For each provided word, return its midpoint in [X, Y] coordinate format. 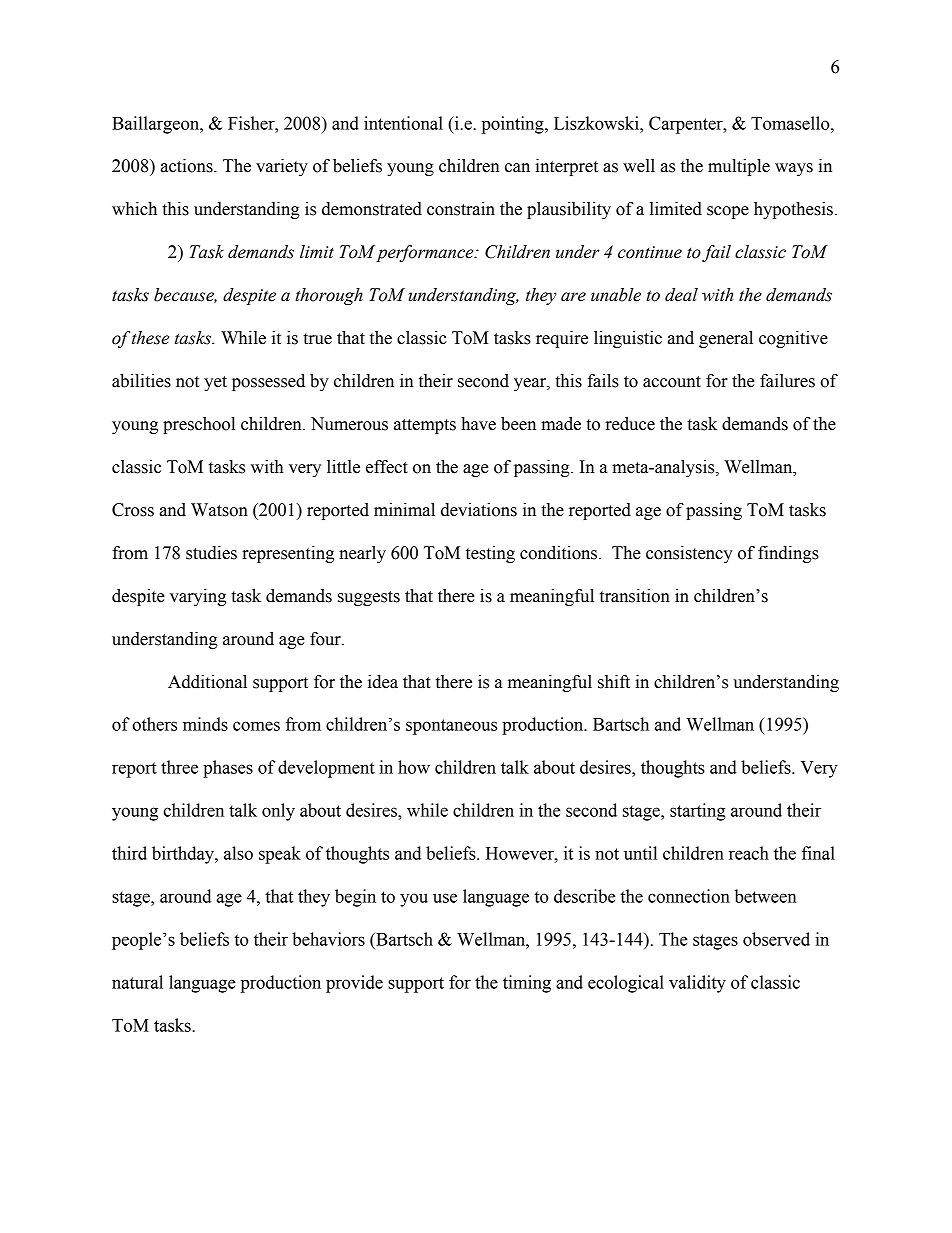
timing [527, 984]
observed [776, 939]
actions [188, 166]
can [517, 168]
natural [137, 982]
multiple [739, 167]
